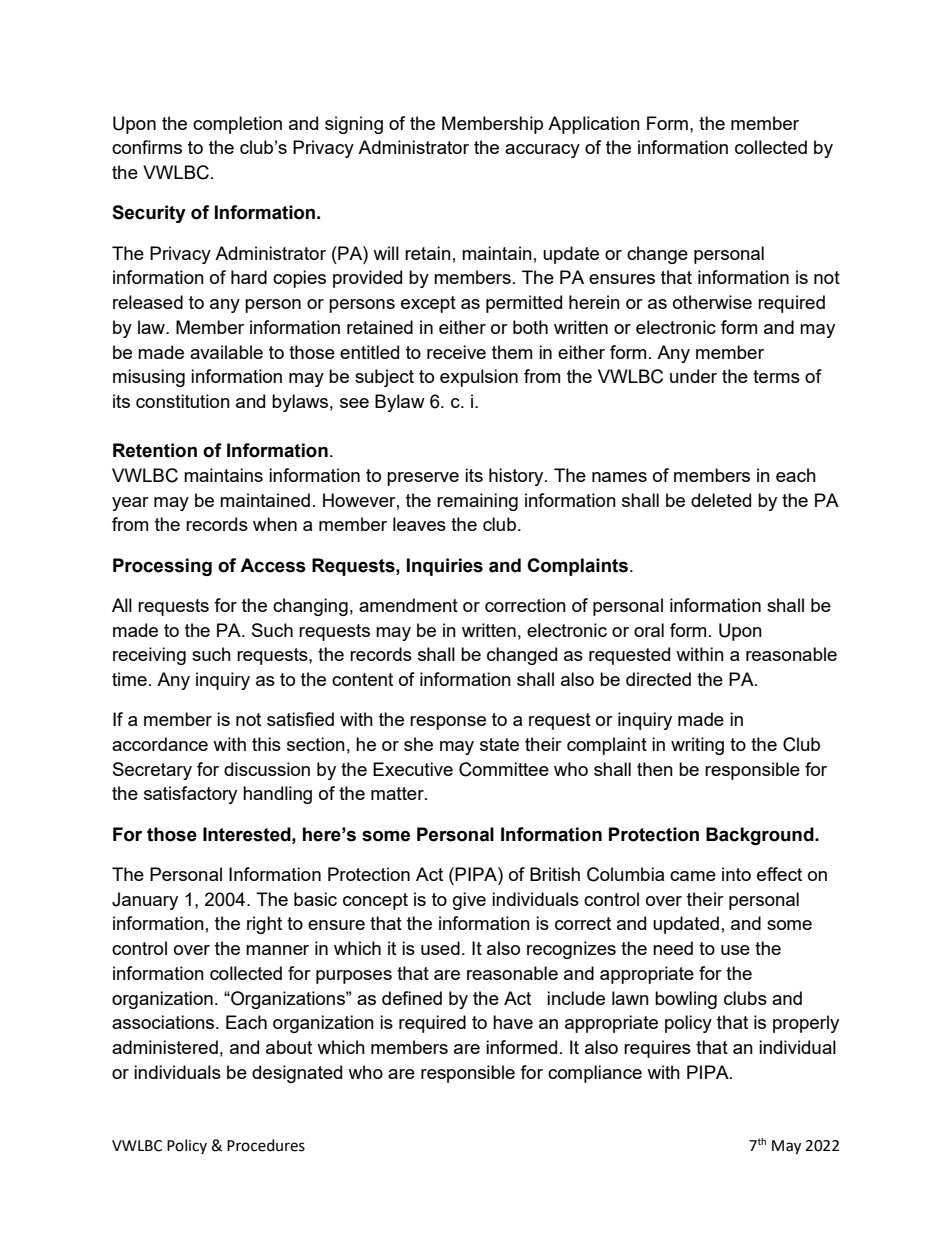 The height and width of the page is (1233, 952). Describe the element at coordinates (761, 836) in the page. I see `Background` at that location.
